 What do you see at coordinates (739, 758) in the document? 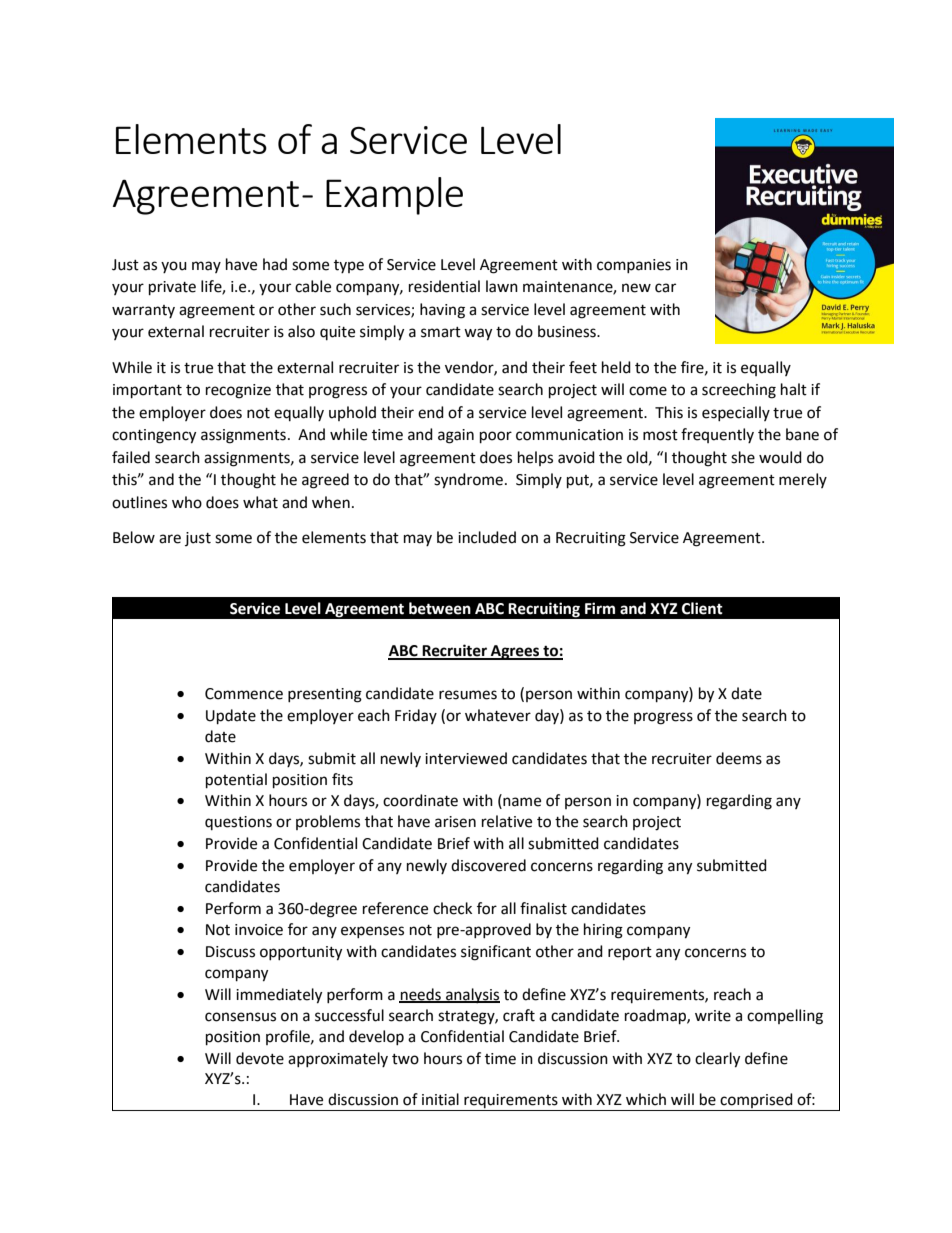
I see `deems` at bounding box center [739, 758].
